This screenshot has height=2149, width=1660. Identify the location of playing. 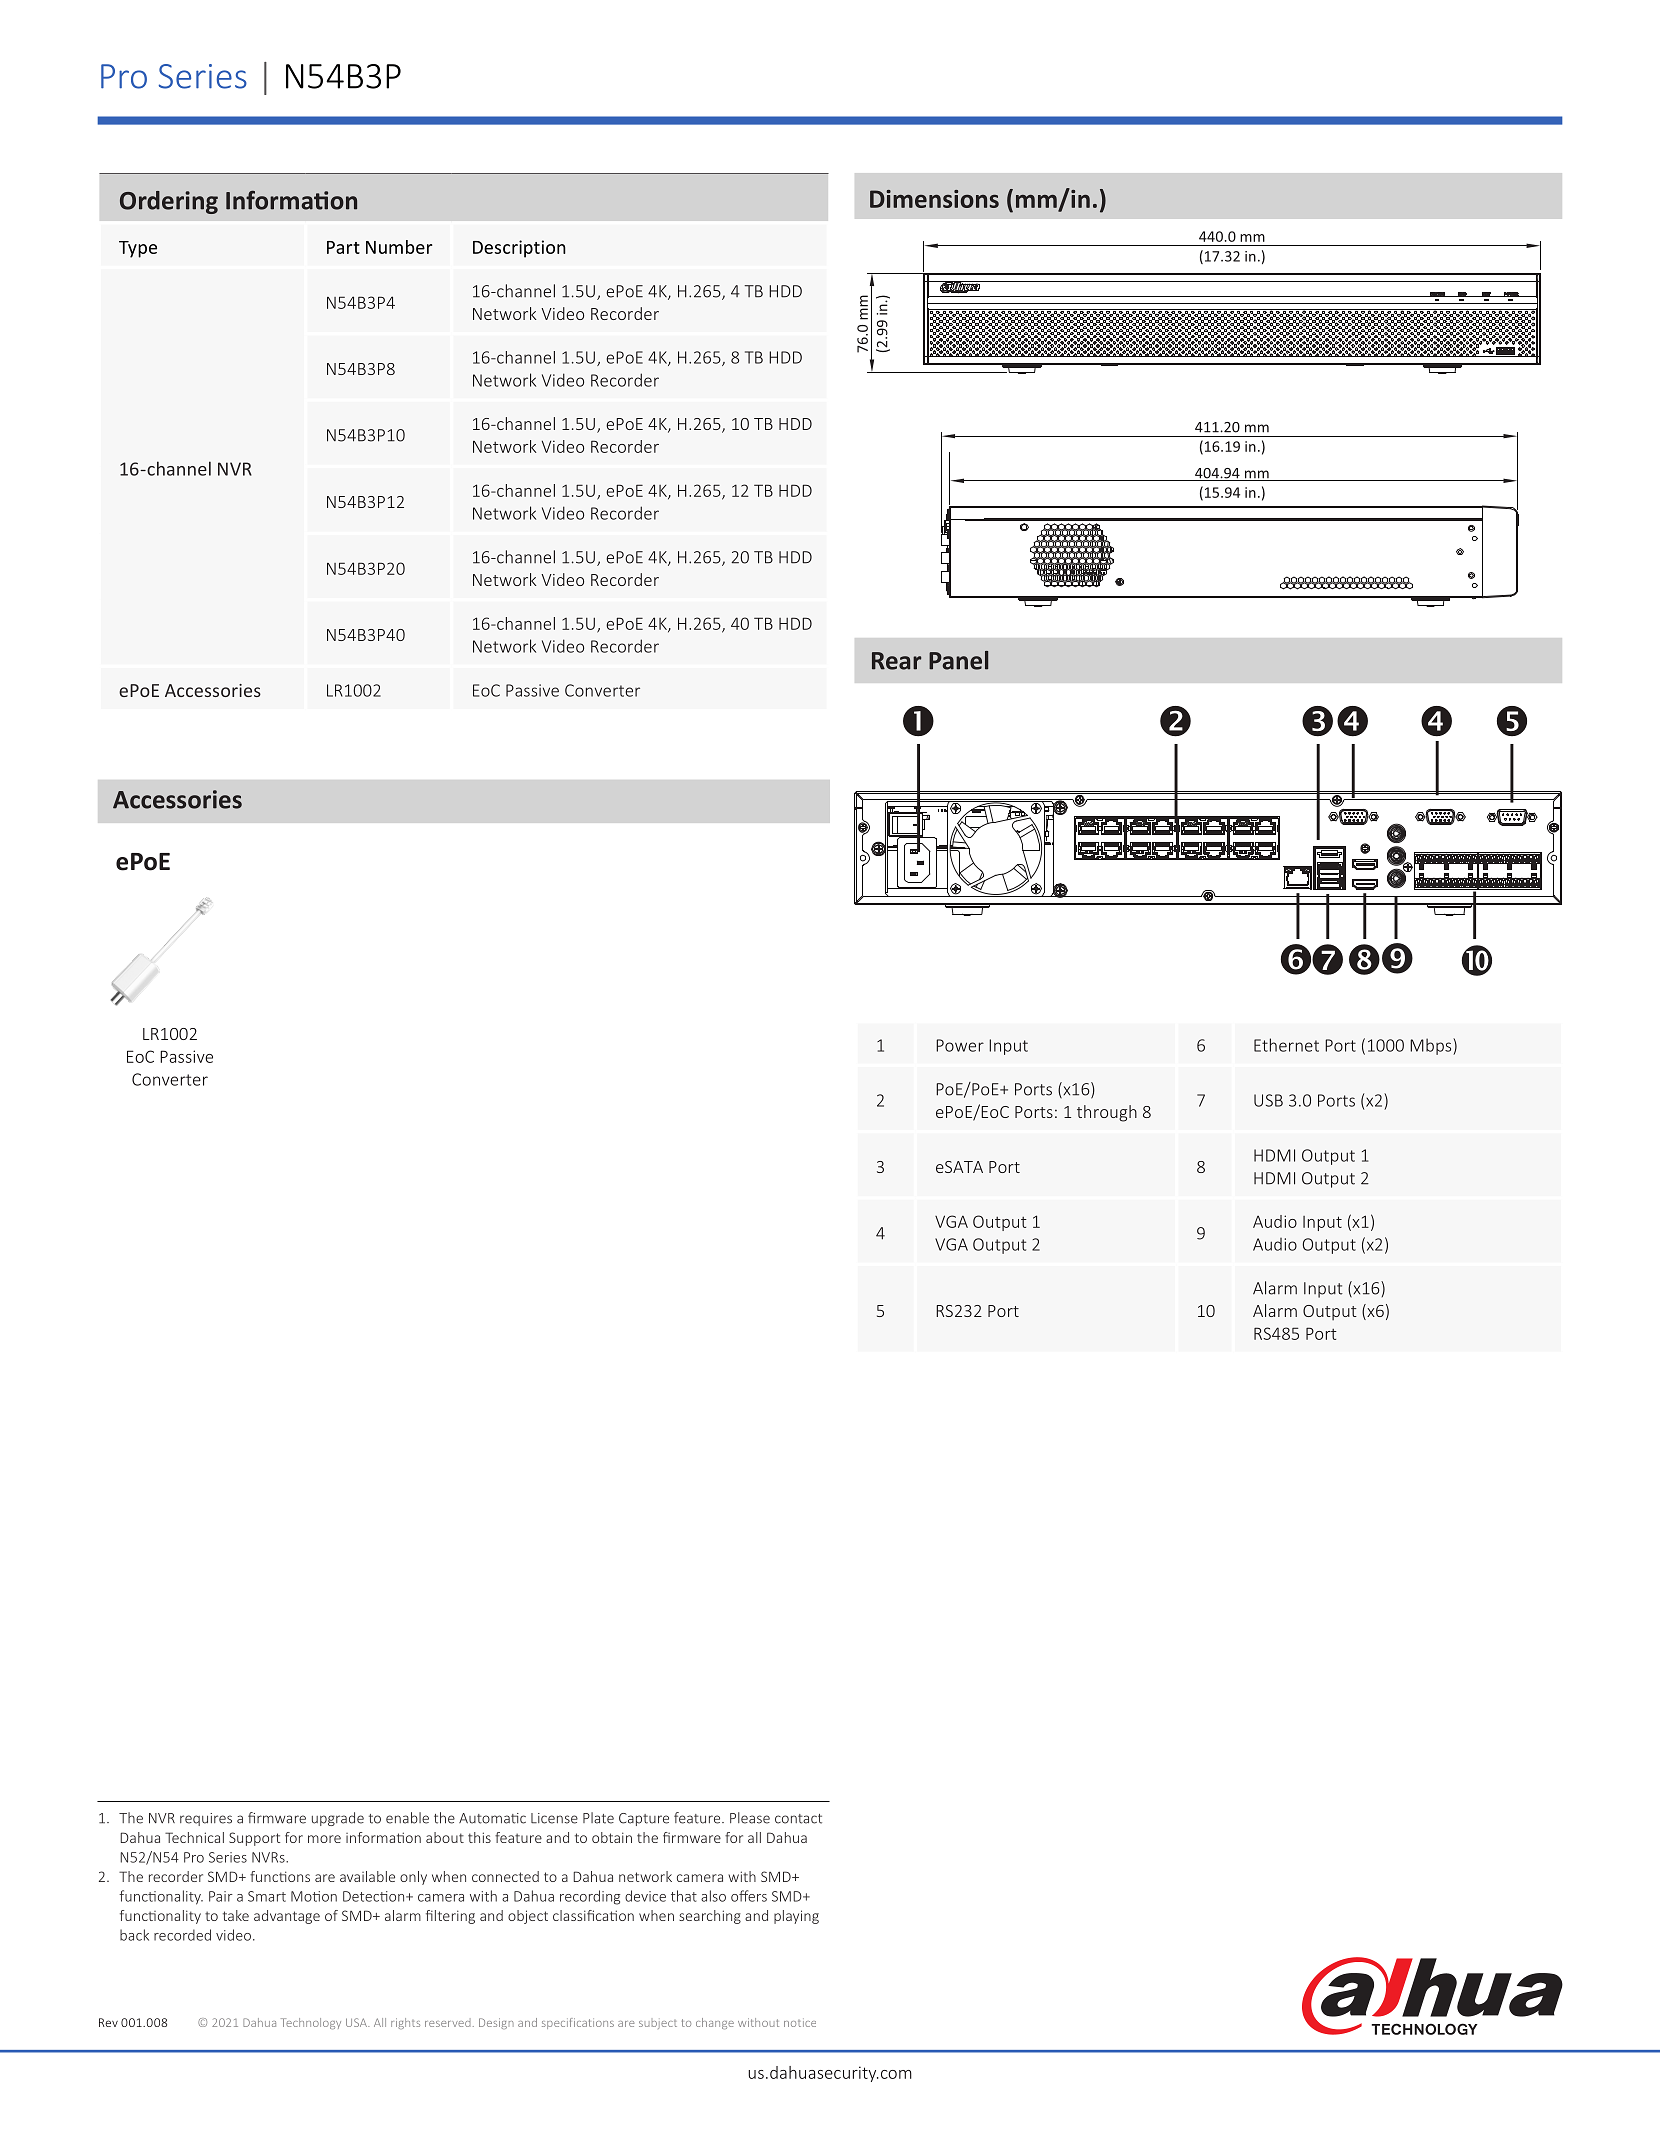
(796, 1917).
